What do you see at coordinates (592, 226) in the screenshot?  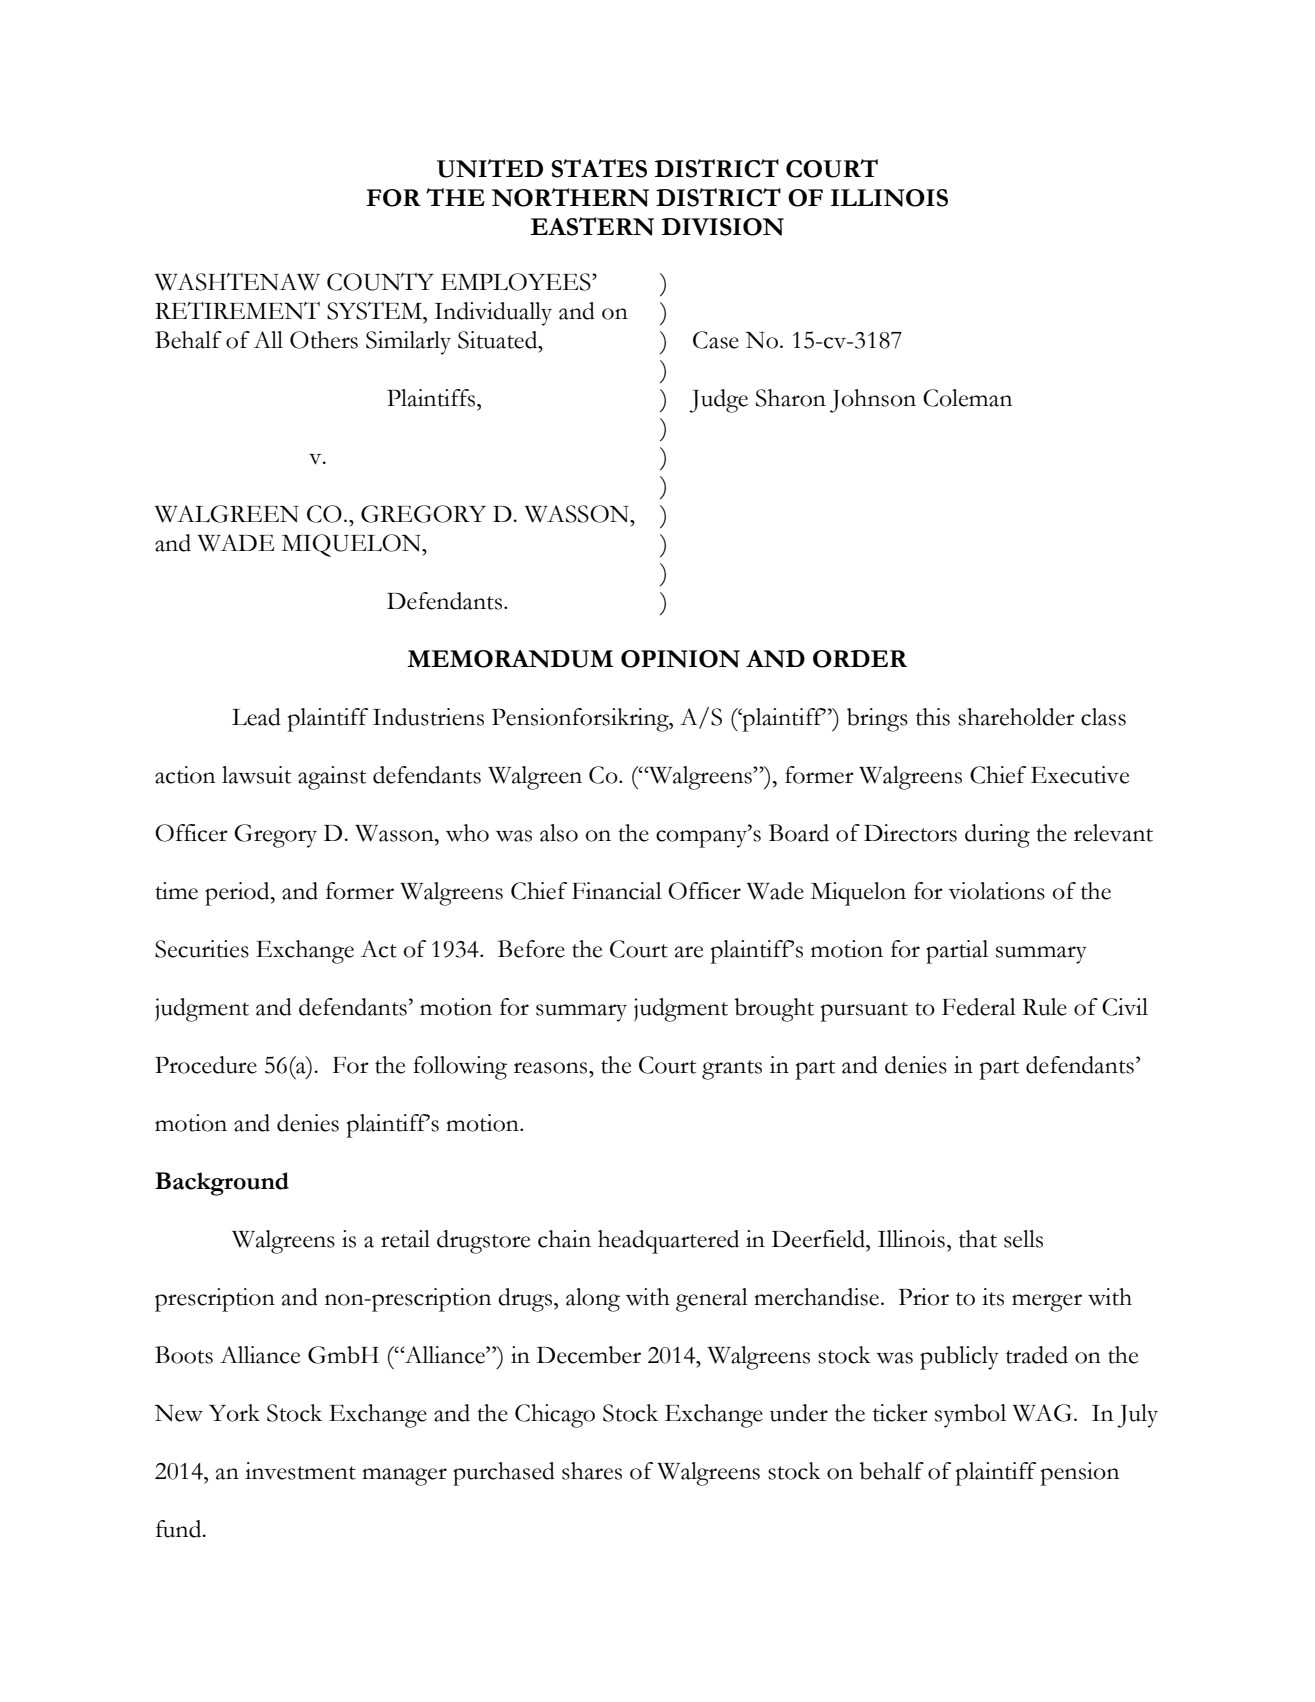 I see `EASTERN` at bounding box center [592, 226].
